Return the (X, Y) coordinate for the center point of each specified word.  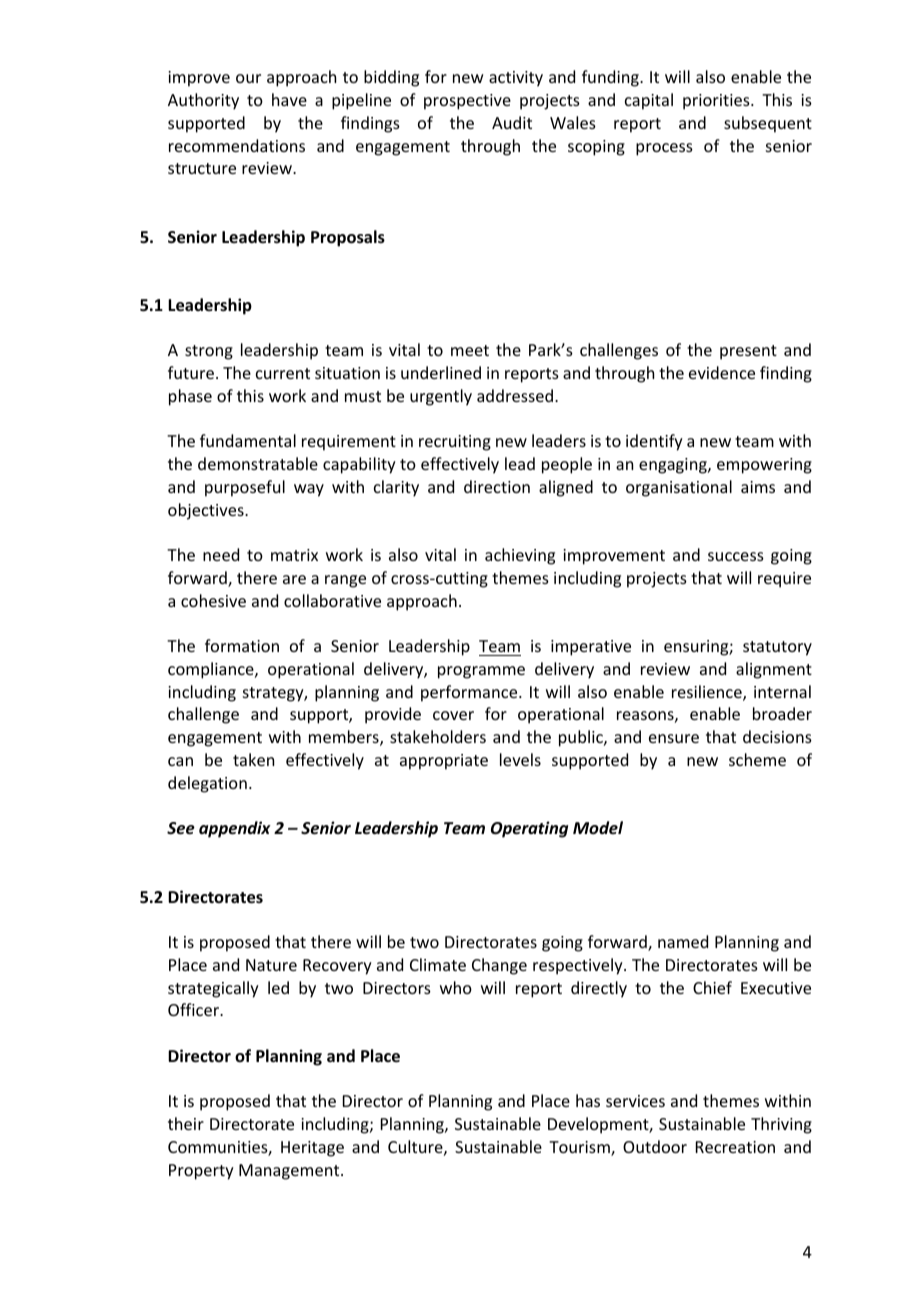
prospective (467, 102)
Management (290, 1172)
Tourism (580, 1148)
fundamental (248, 440)
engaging (674, 466)
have (289, 99)
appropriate (444, 762)
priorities (717, 102)
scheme (757, 759)
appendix (235, 829)
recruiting (455, 443)
